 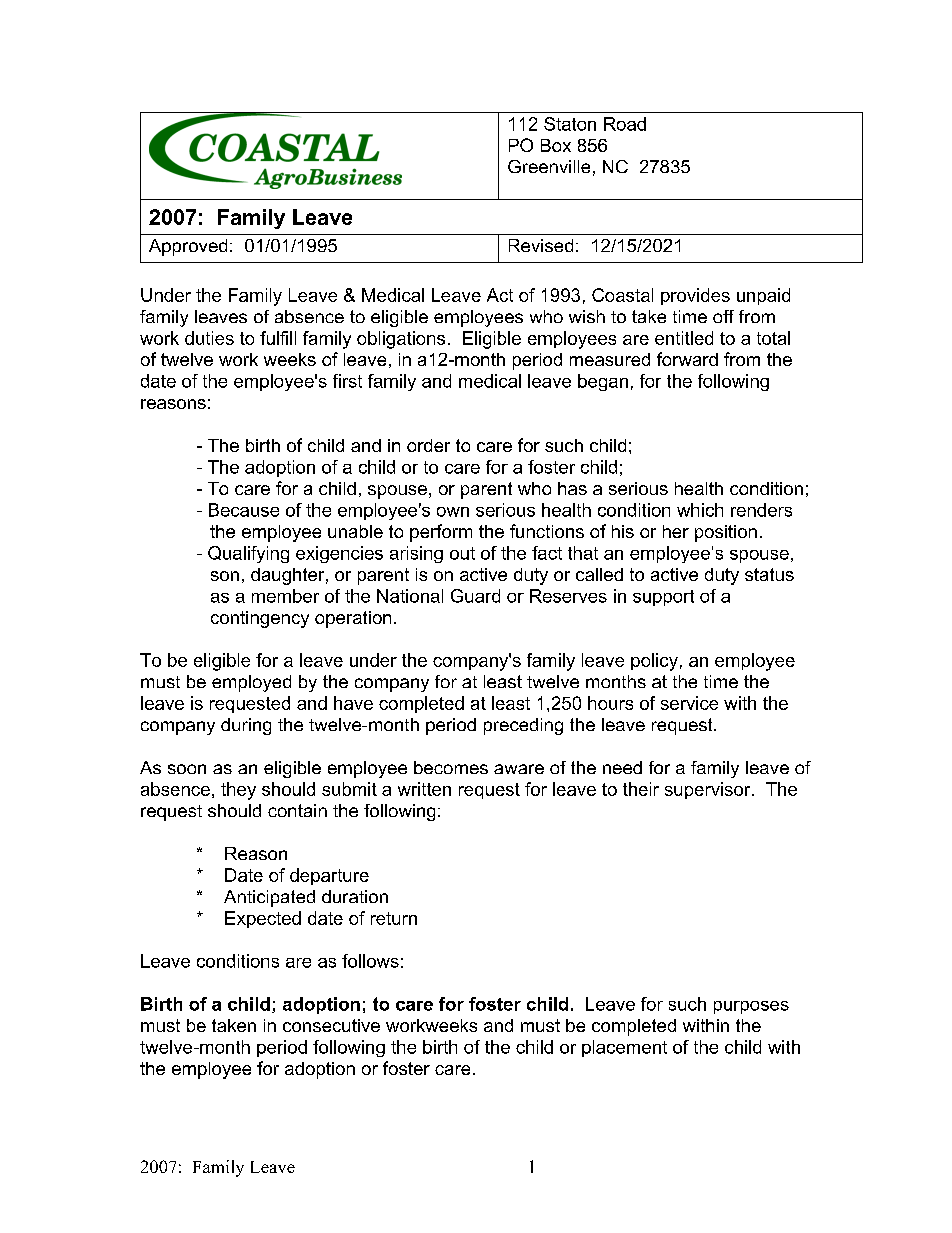 I want to click on Approved, so click(x=188, y=247).
